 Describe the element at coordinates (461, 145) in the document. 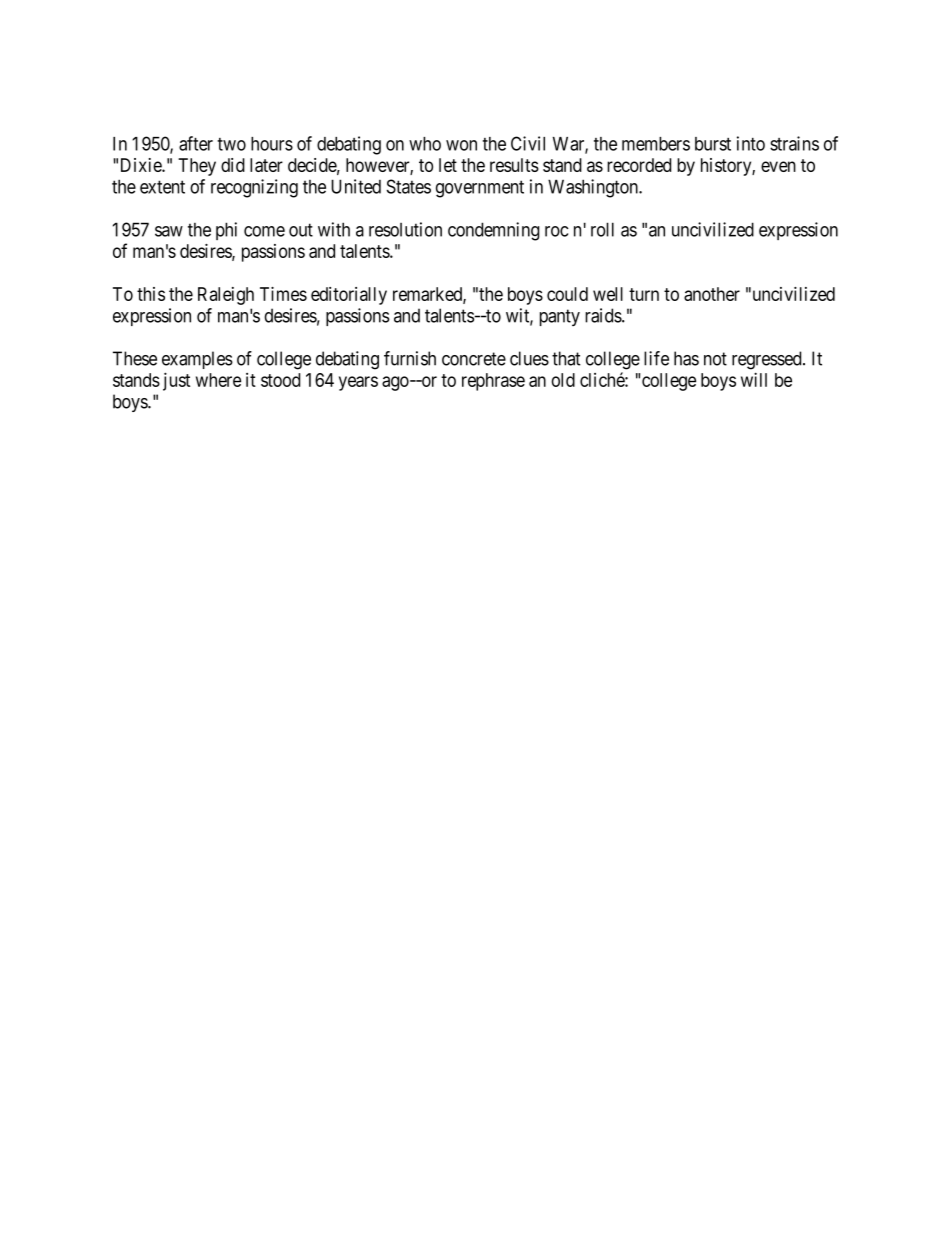

I see `won` at that location.
